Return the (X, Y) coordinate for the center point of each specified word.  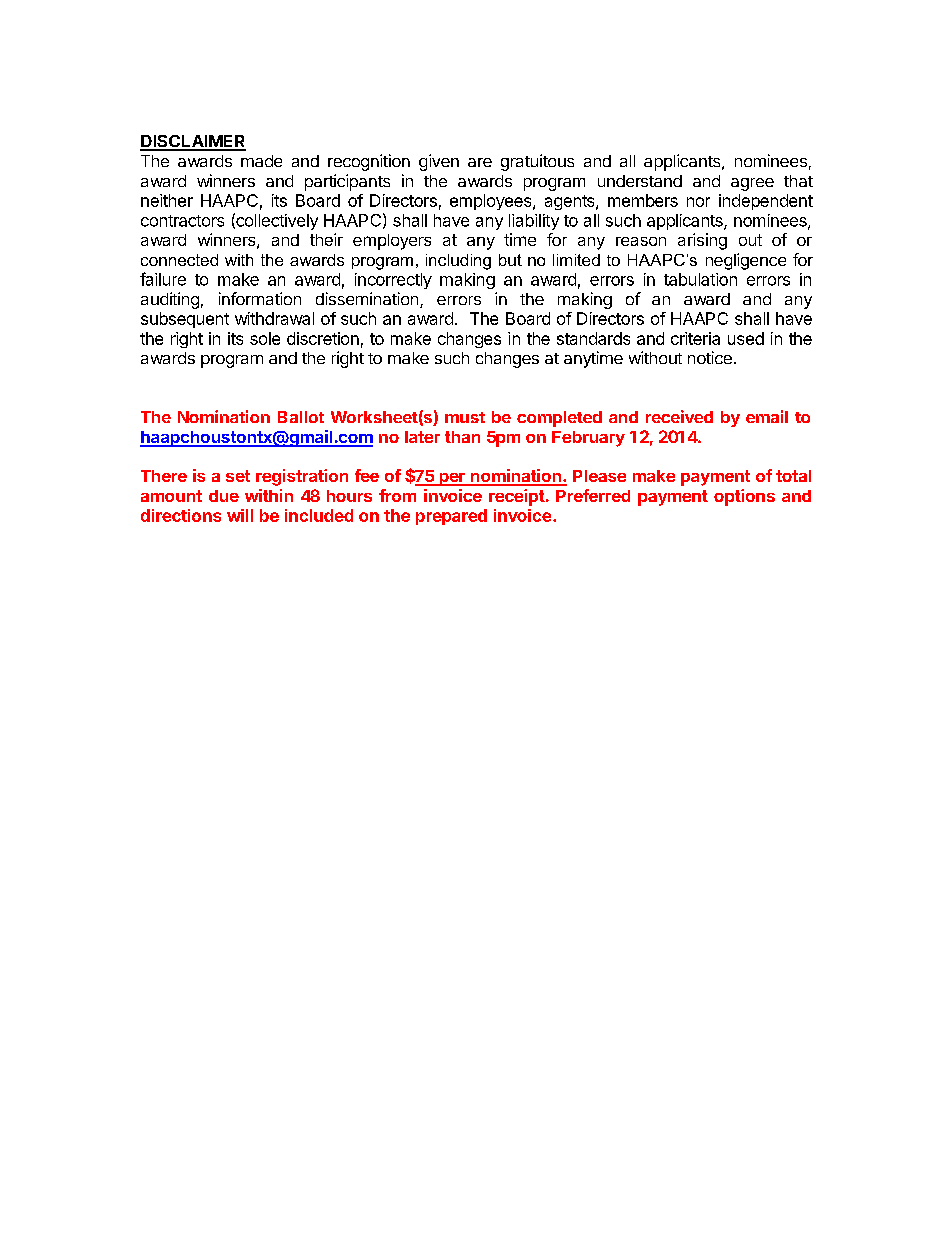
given (439, 162)
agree (752, 184)
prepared (451, 517)
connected (179, 260)
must (465, 417)
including (458, 262)
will (240, 515)
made (261, 161)
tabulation (700, 279)
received (679, 416)
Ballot (301, 417)
